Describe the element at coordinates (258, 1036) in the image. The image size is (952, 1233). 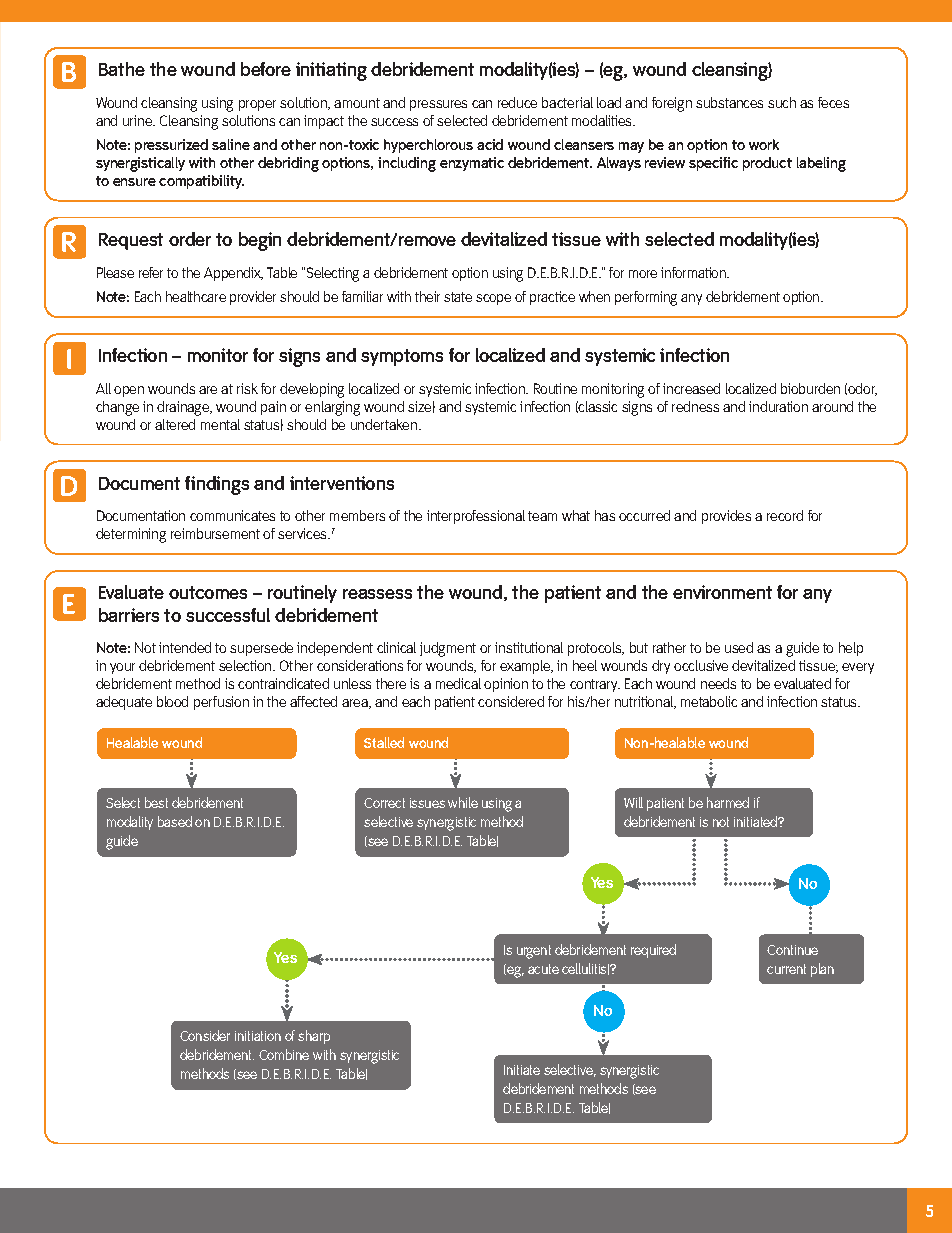
I see `initiation` at that location.
